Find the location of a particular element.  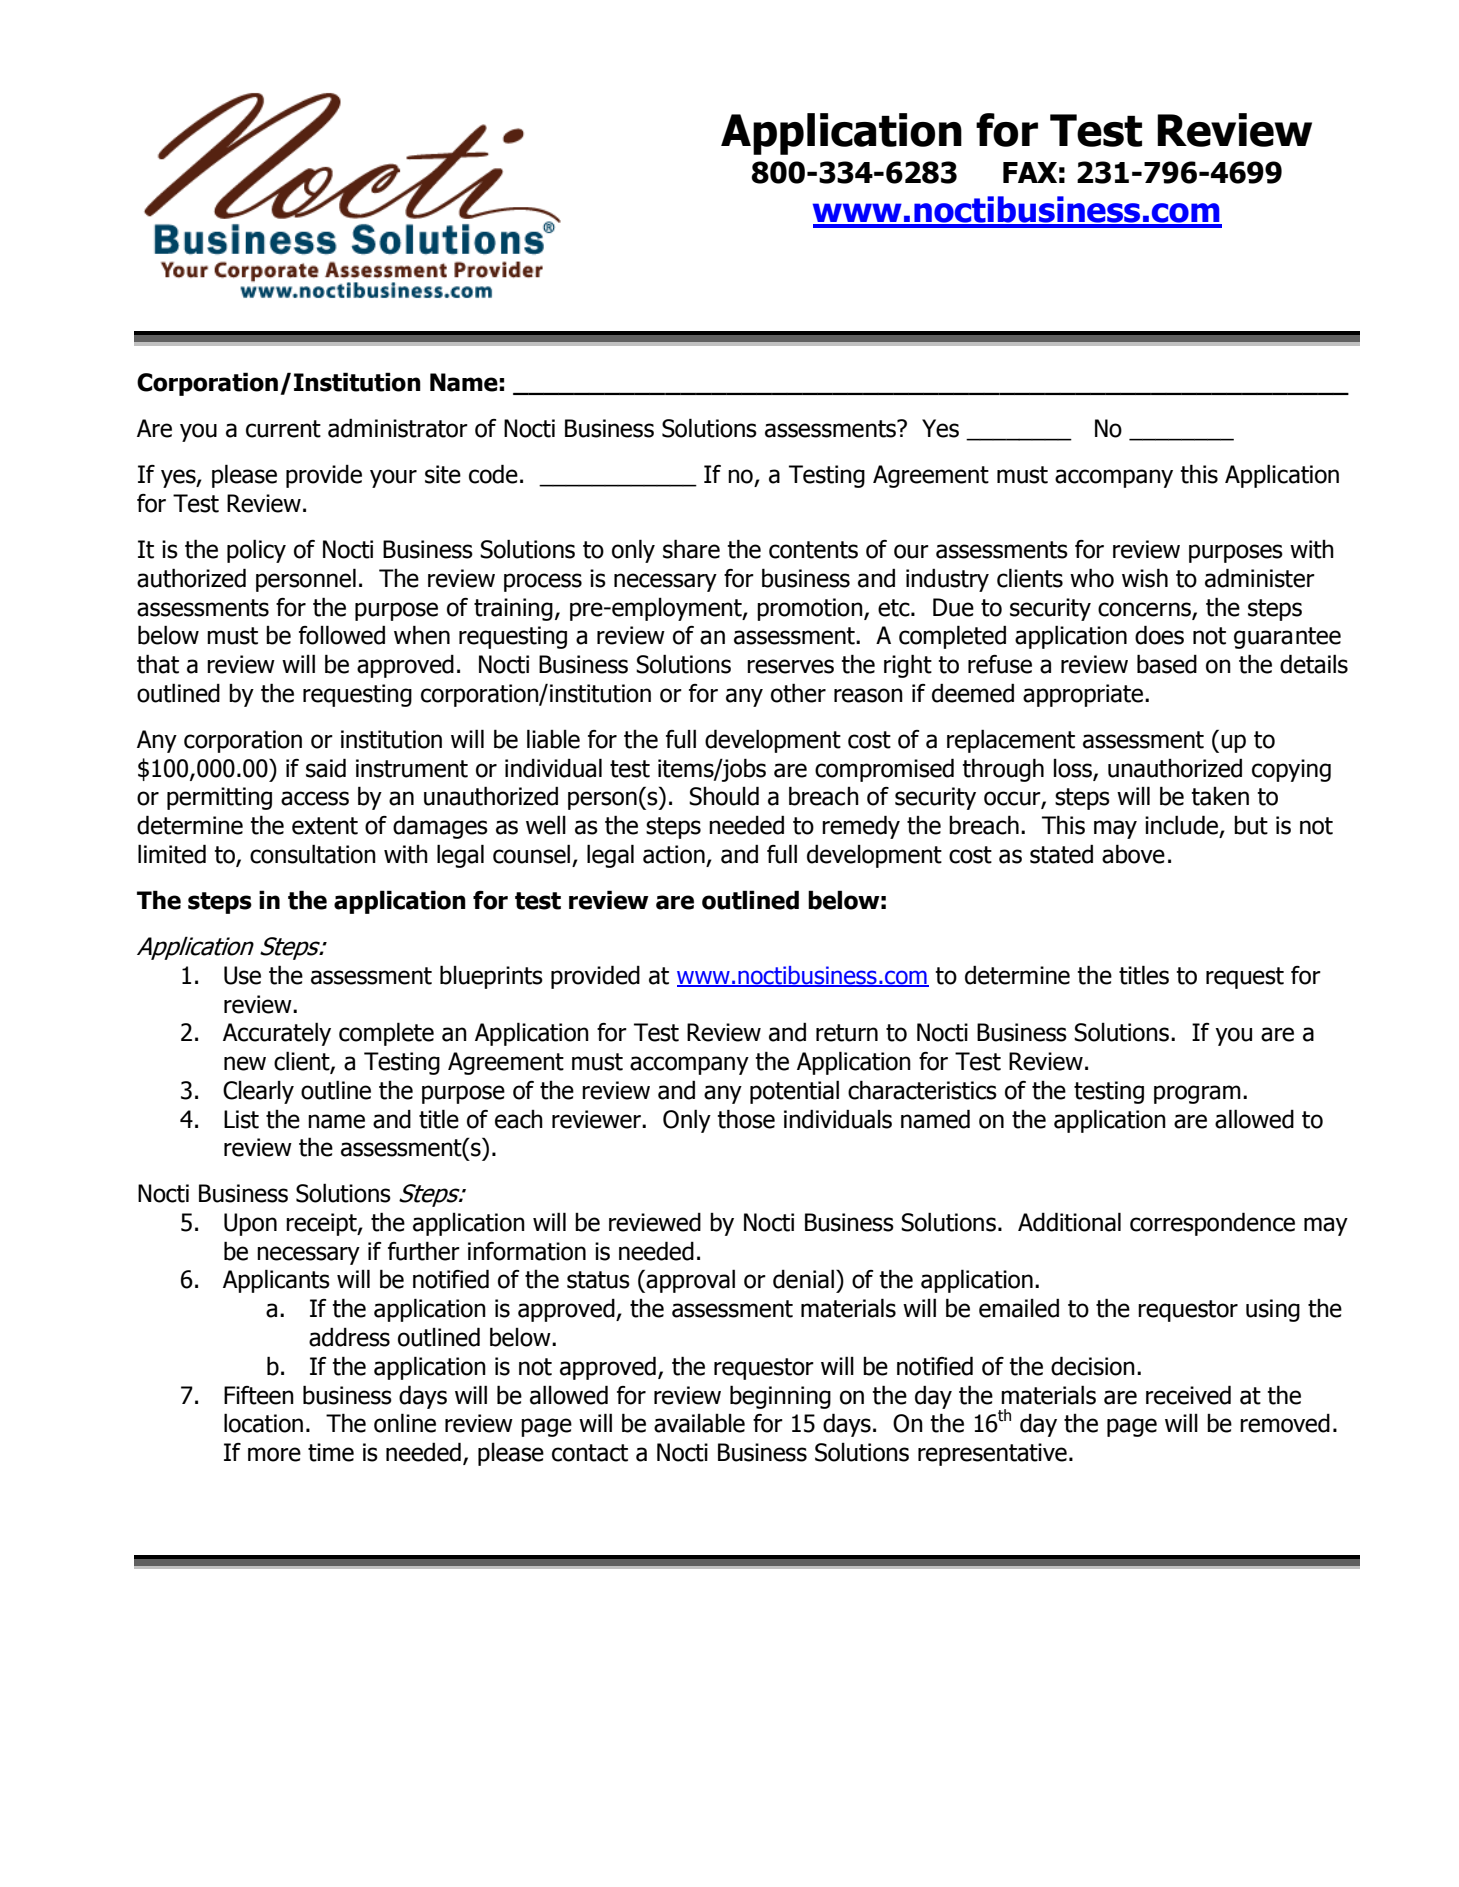

said is located at coordinates (326, 768).
